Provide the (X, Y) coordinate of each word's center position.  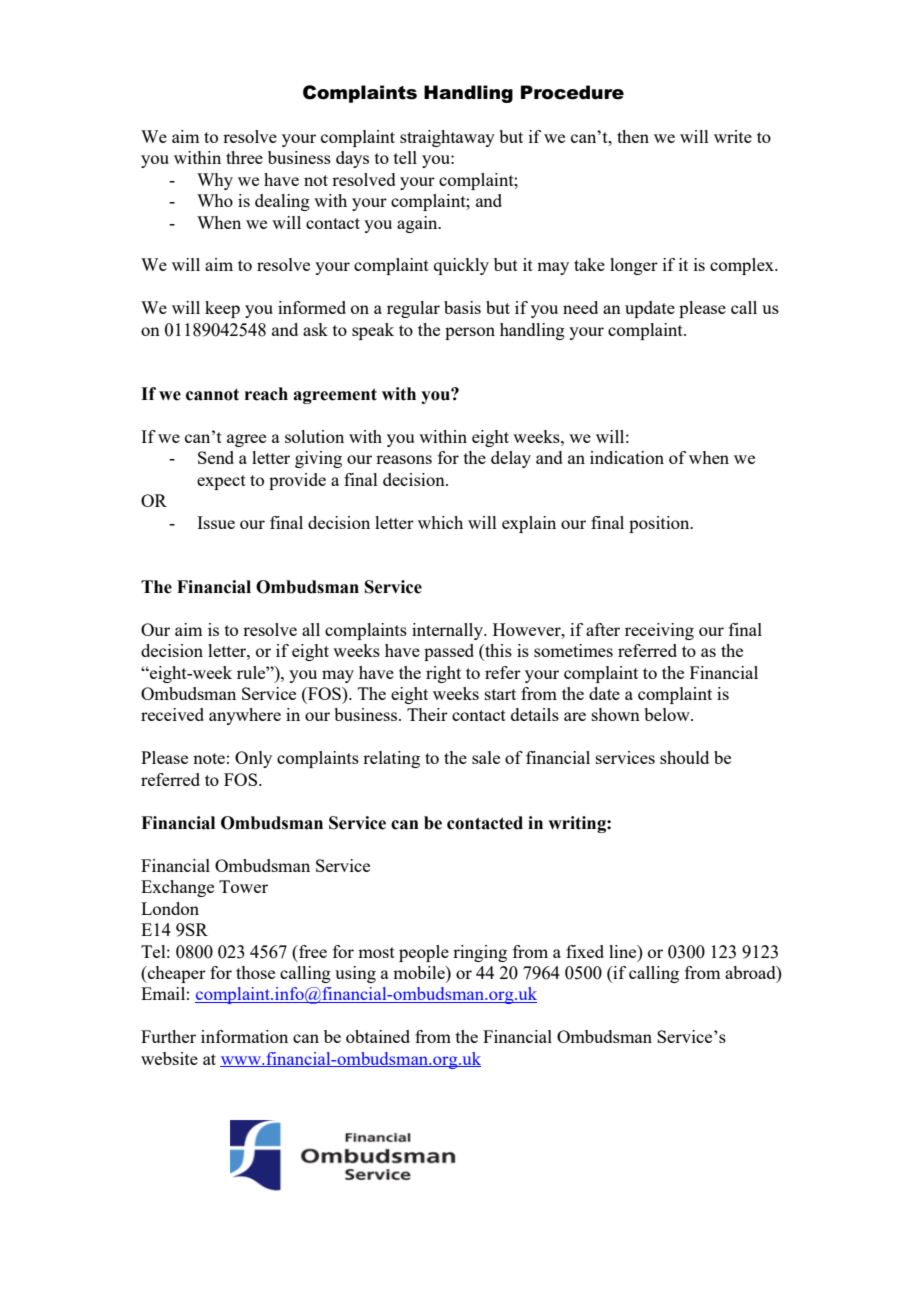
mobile (420, 972)
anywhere (245, 716)
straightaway (447, 138)
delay (511, 459)
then (633, 136)
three (244, 157)
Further (168, 1036)
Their (427, 714)
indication (627, 457)
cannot (212, 394)
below (668, 714)
